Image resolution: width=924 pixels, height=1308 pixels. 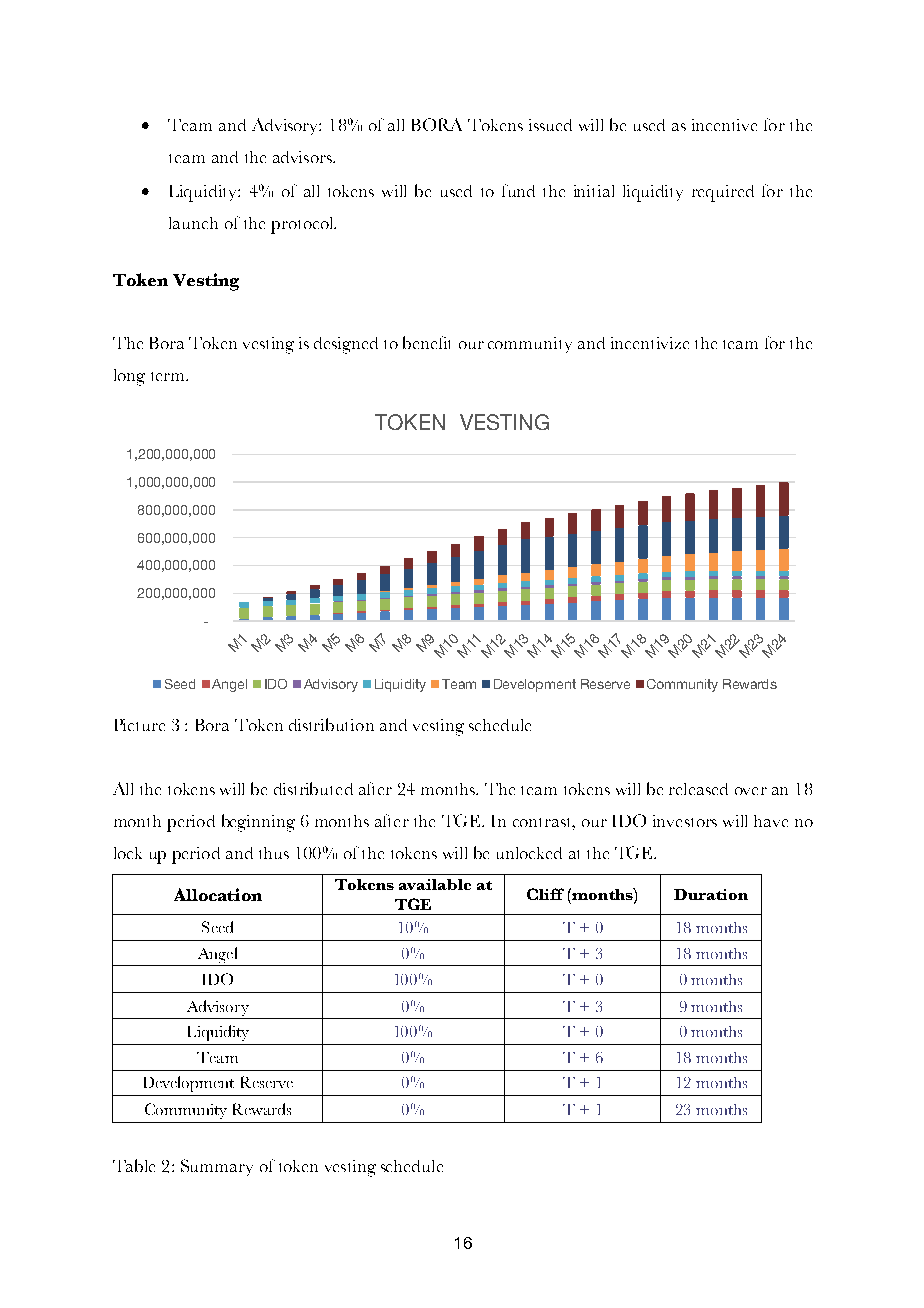 What do you see at coordinates (140, 725) in the screenshot?
I see `Picture` at bounding box center [140, 725].
